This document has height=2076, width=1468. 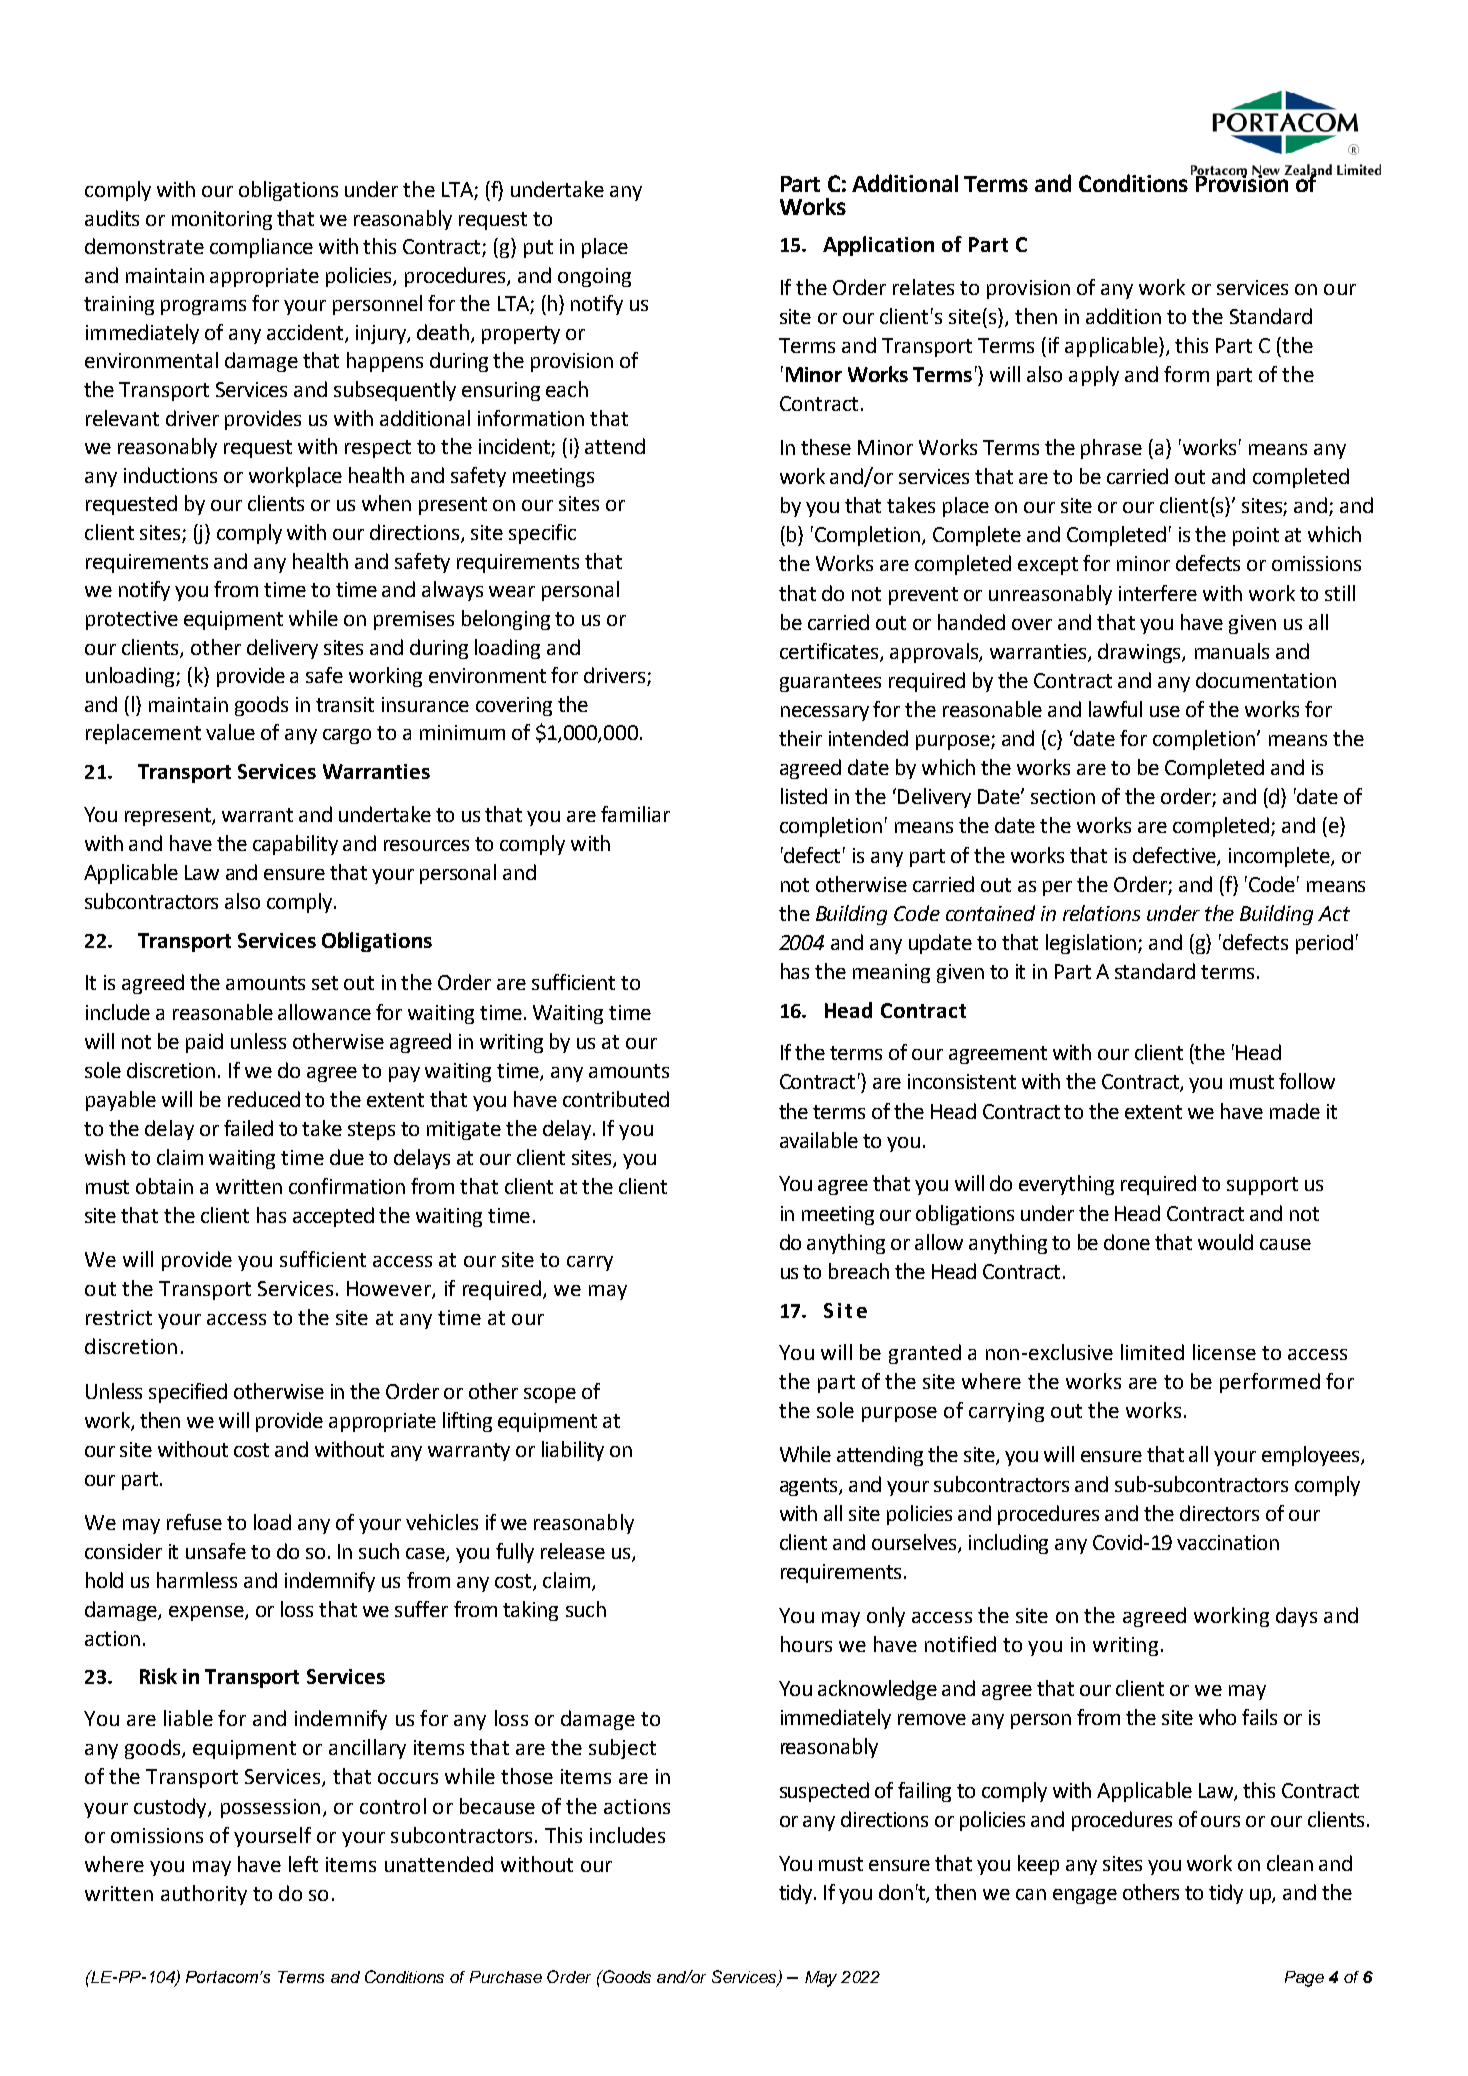 What do you see at coordinates (1085, 1896) in the document?
I see `engage` at bounding box center [1085, 1896].
